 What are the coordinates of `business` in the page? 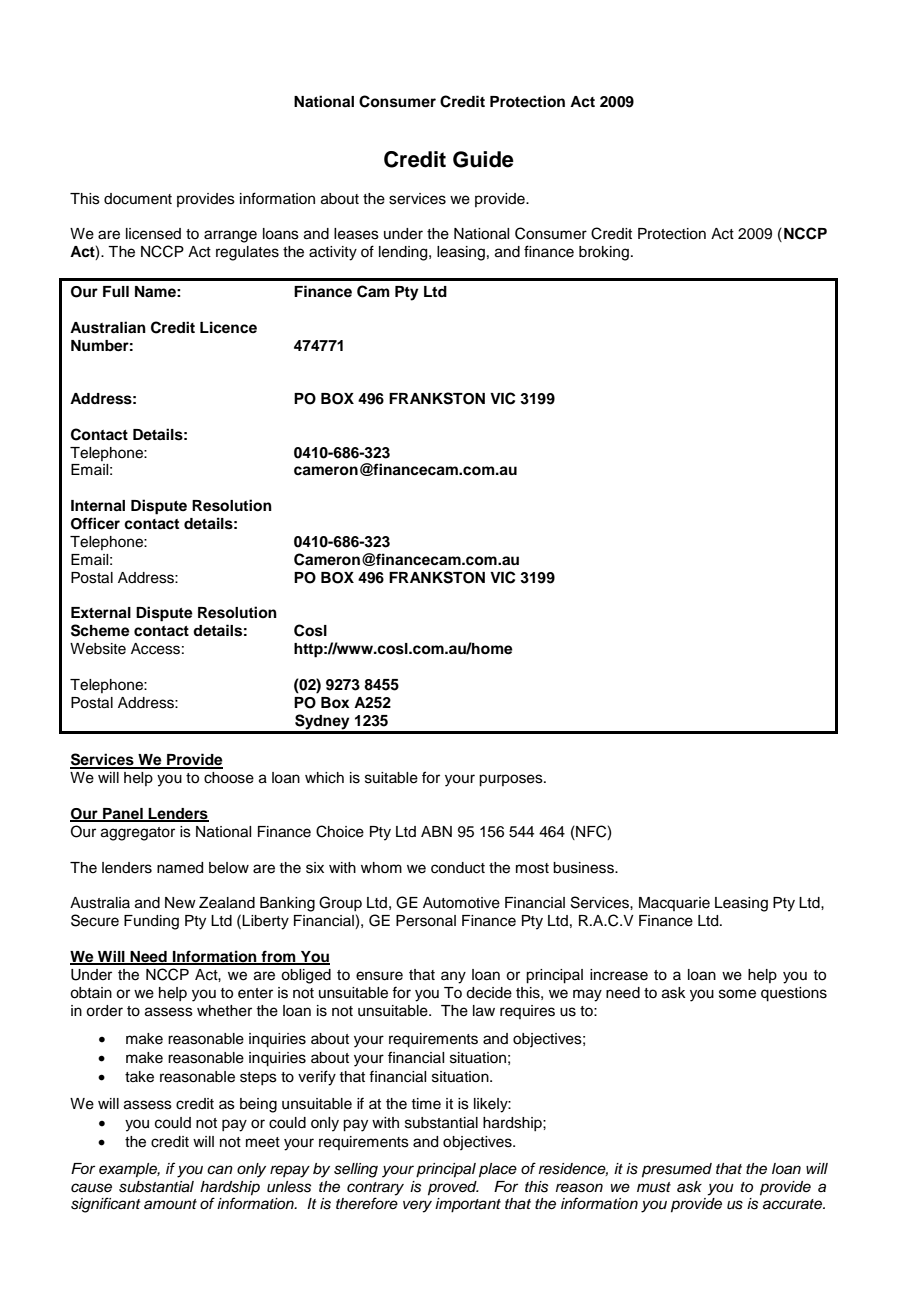 It's located at (584, 868).
